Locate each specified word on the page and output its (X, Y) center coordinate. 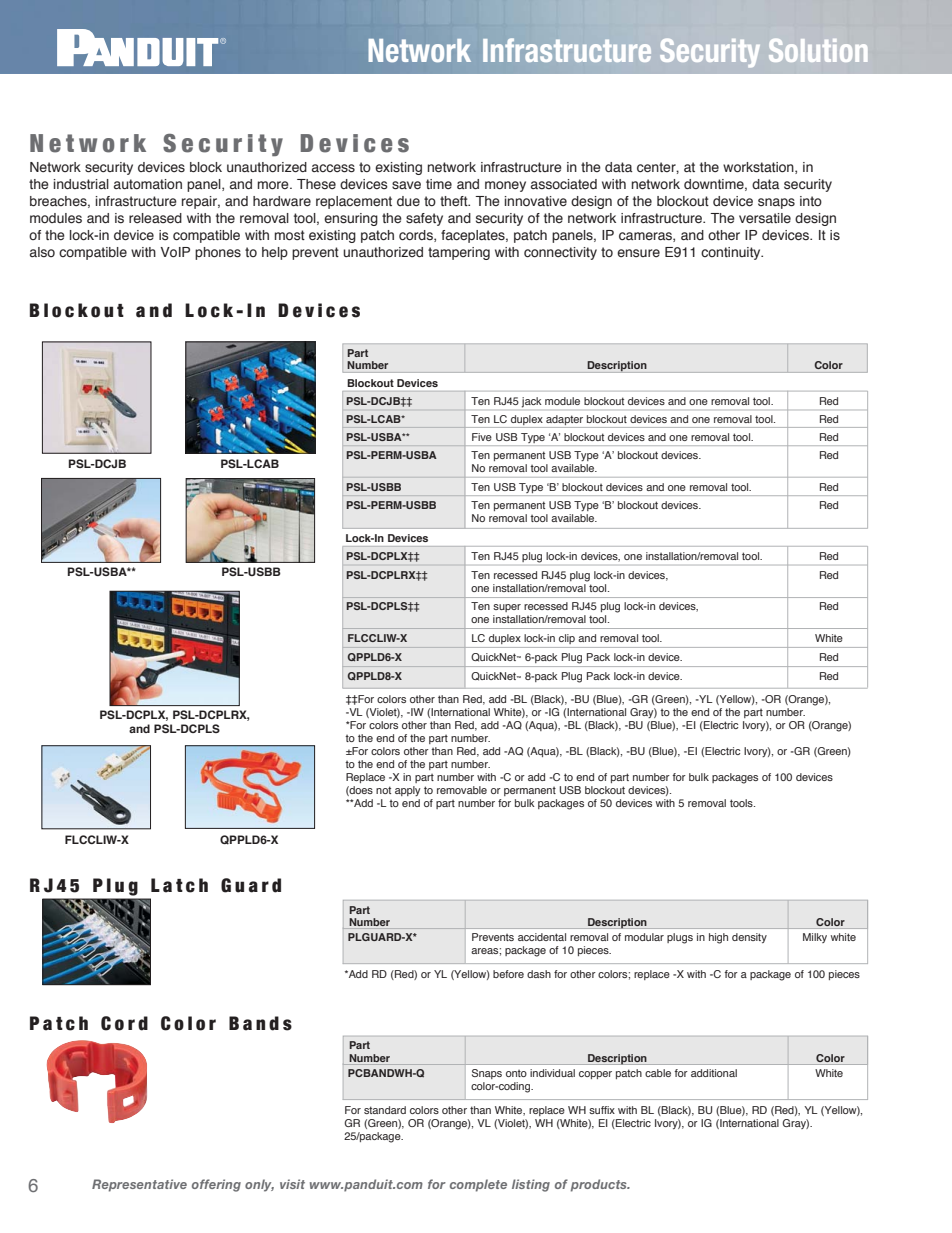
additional (714, 1073)
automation (148, 184)
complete (478, 1185)
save (406, 185)
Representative (139, 1185)
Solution (818, 50)
